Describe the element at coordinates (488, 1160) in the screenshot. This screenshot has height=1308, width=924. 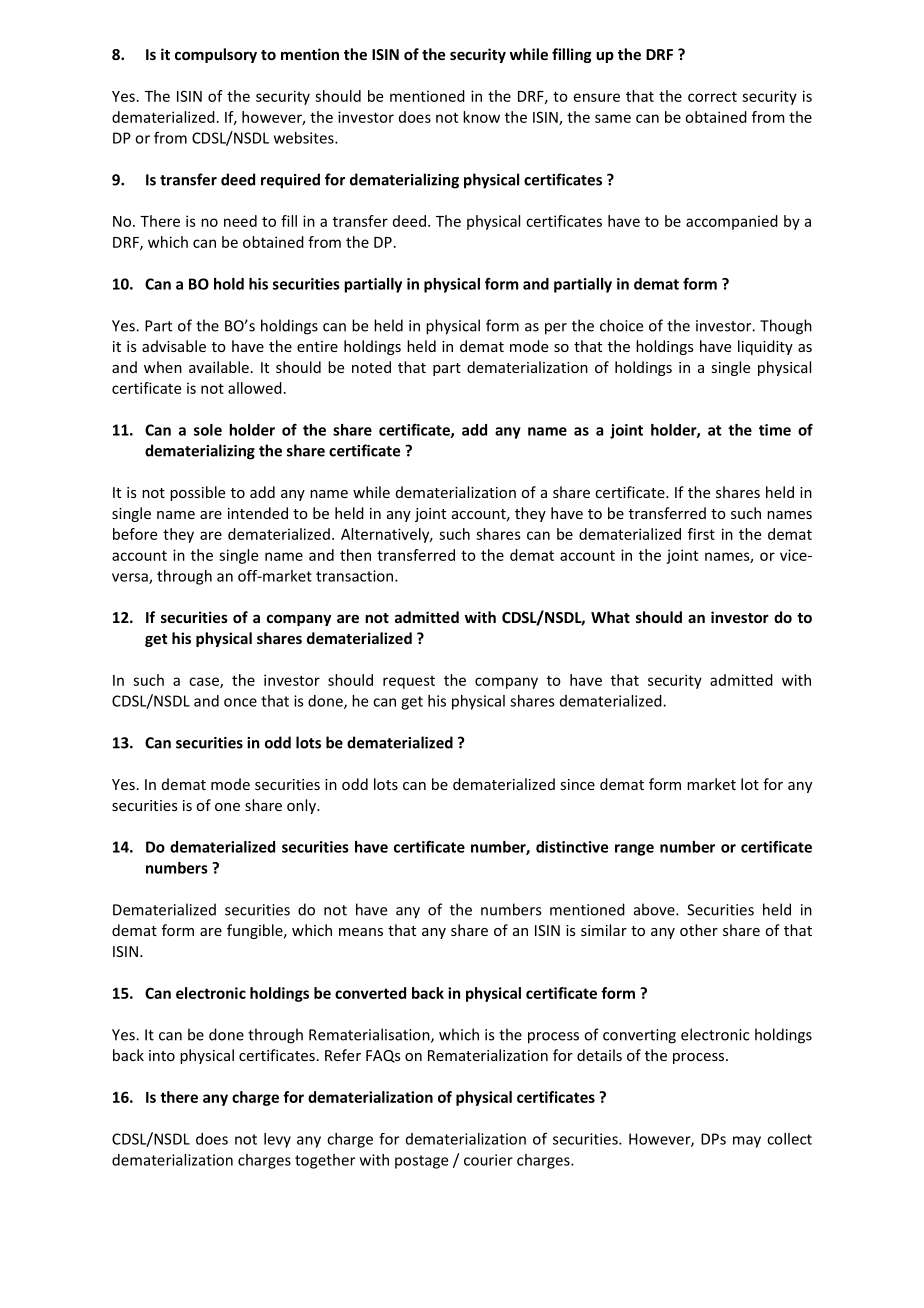
I see `courier` at that location.
